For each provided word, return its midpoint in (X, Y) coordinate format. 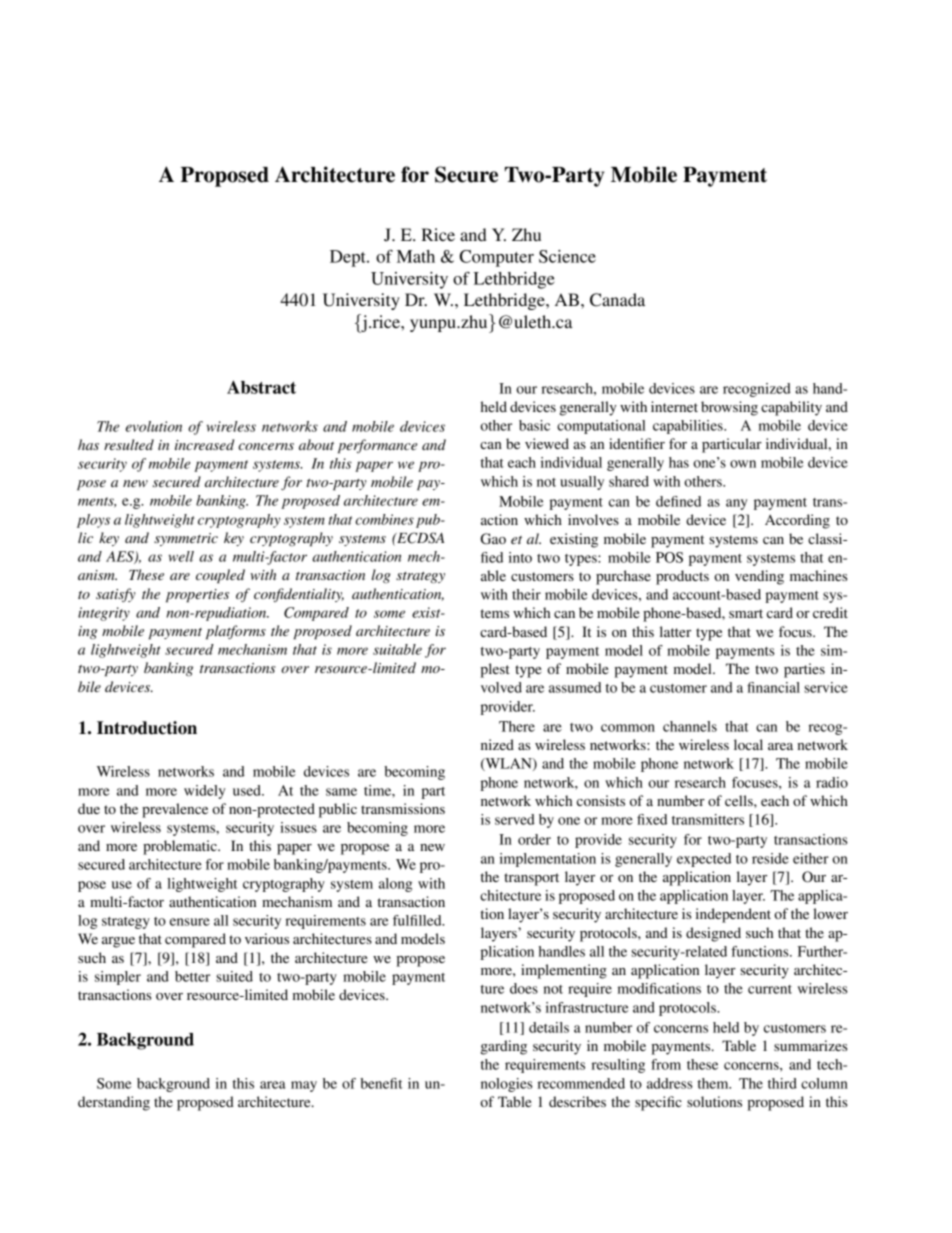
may (304, 1086)
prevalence (175, 810)
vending (759, 577)
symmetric (186, 539)
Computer (497, 258)
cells (740, 800)
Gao (493, 539)
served (515, 819)
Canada (617, 300)
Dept (349, 258)
